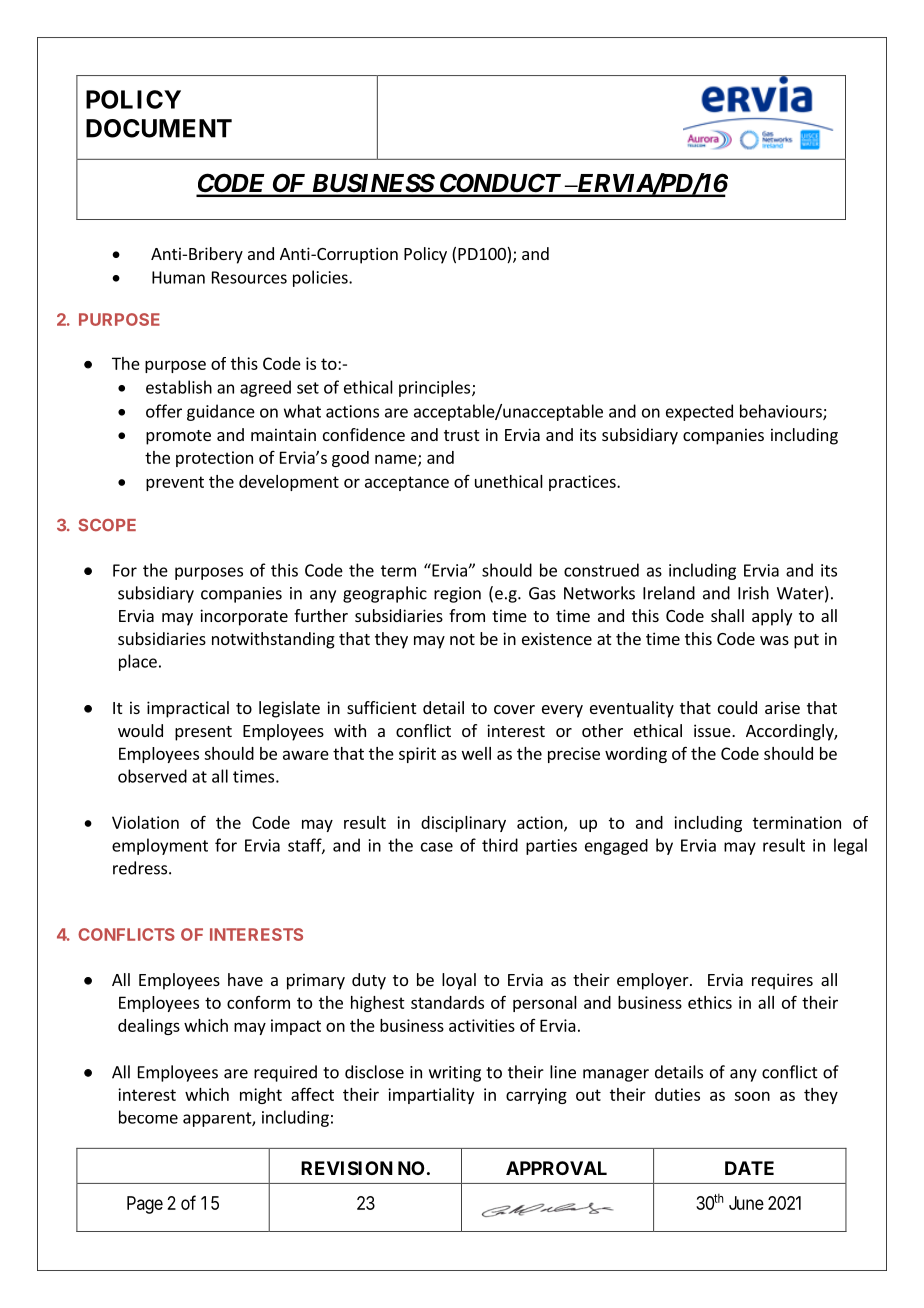 This screenshot has height=1308, width=924. I want to click on requires, so click(782, 981).
